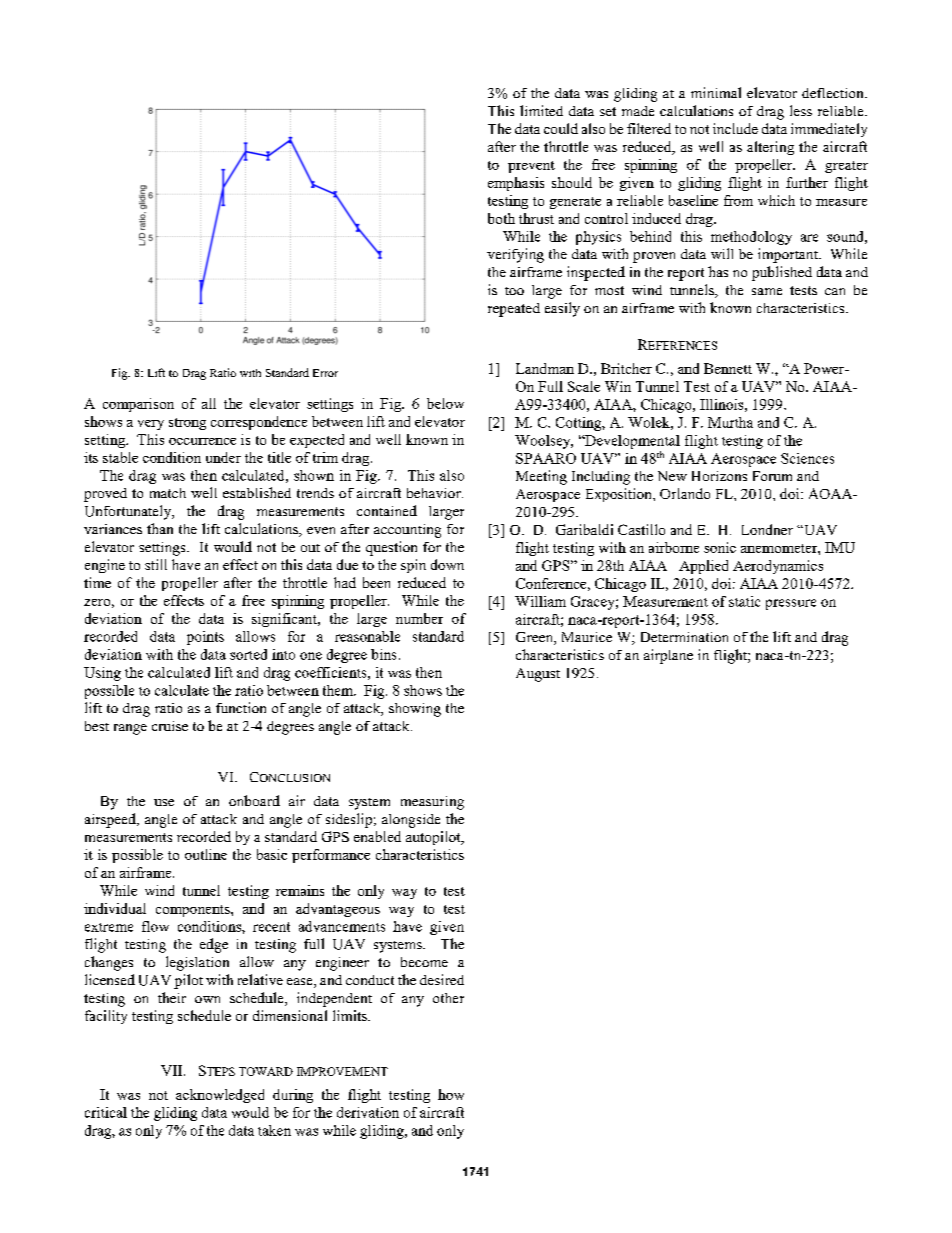  Describe the element at coordinates (516, 184) in the screenshot. I see `emphasis` at that location.
